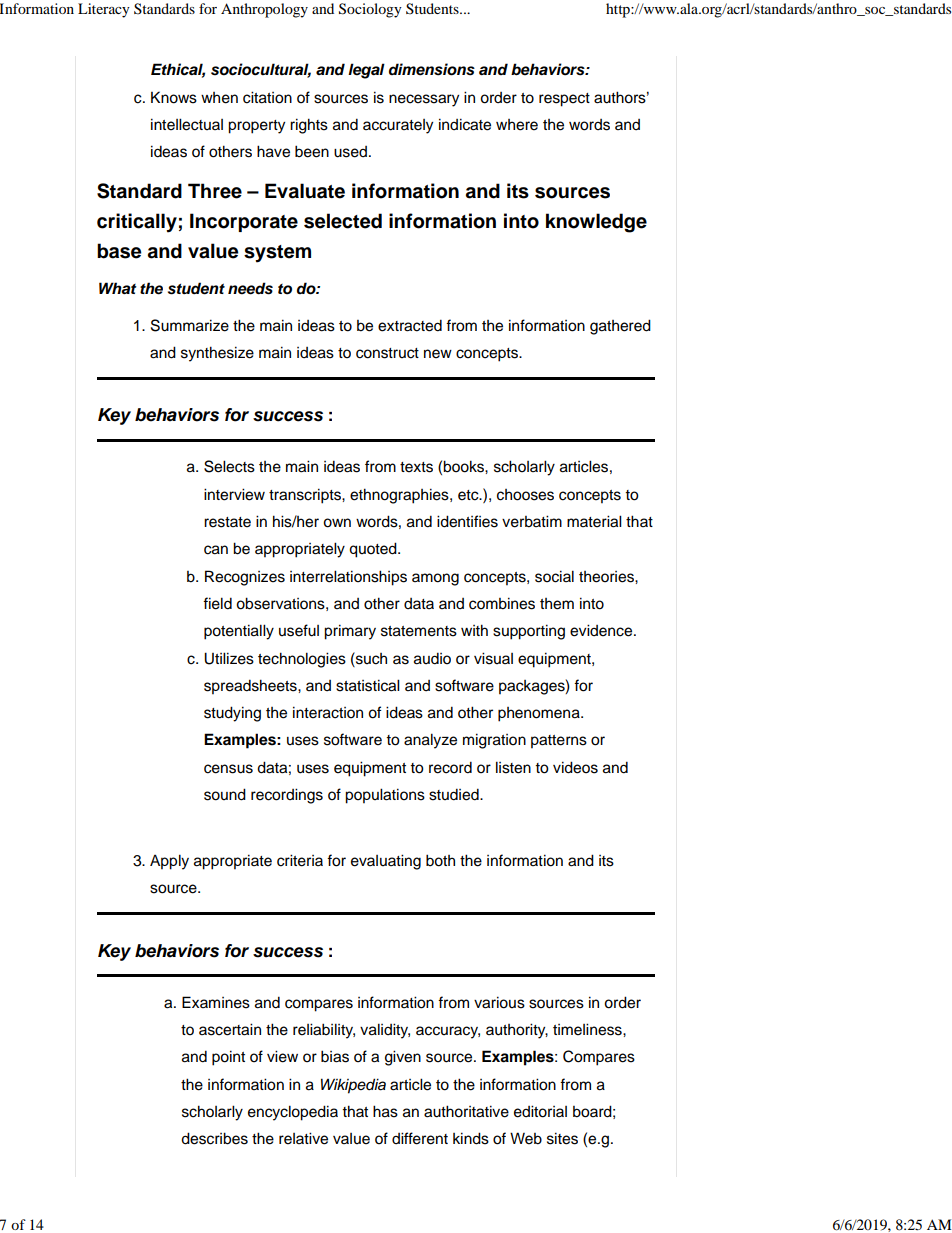 Image resolution: width=952 pixels, height=1233 pixels. Describe the element at coordinates (385, 796) in the screenshot. I see `populations` at that location.
